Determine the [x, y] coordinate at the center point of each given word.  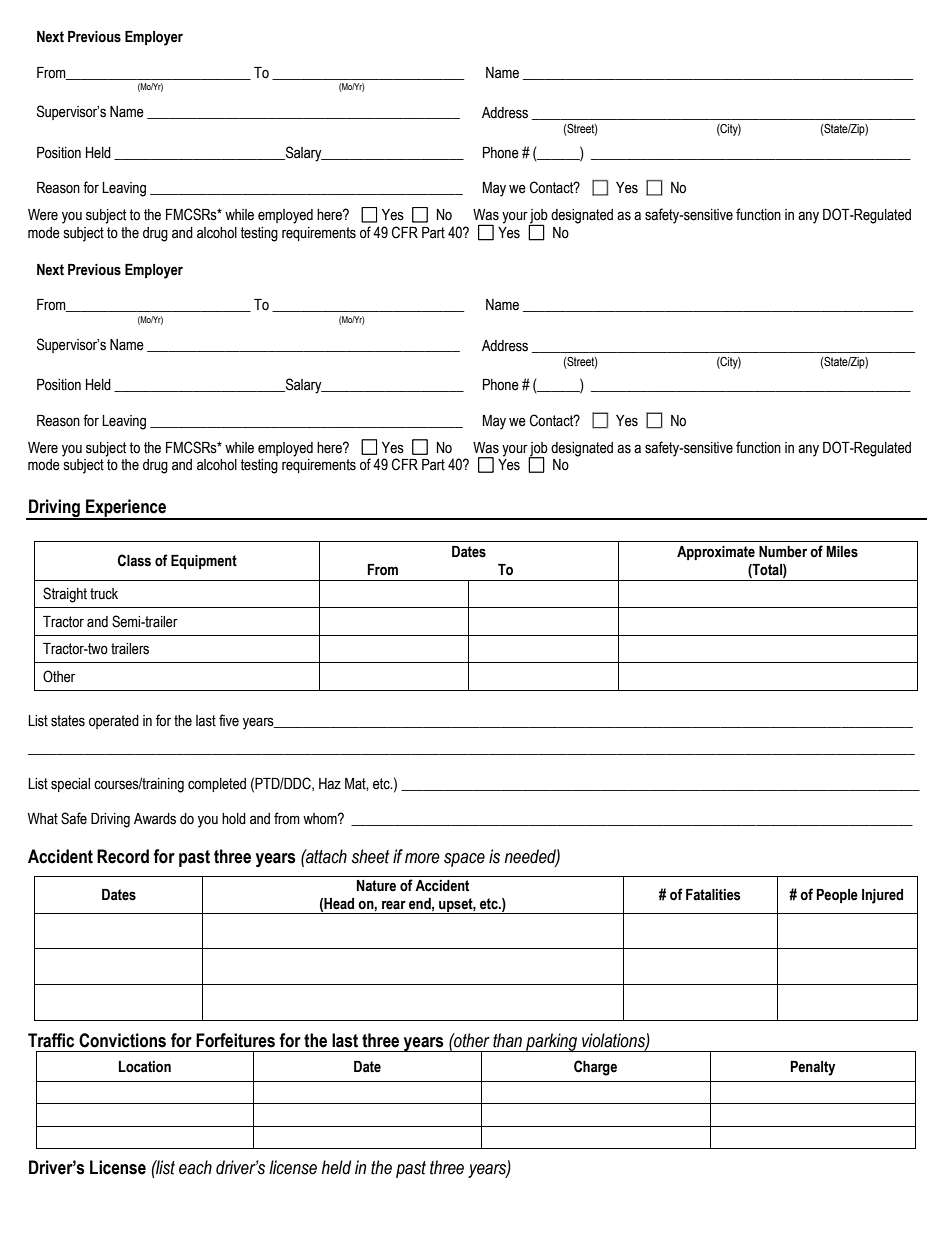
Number [783, 552]
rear [394, 905]
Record [123, 856]
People [837, 896]
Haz [330, 783]
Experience [126, 509]
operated [114, 722]
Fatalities [713, 895]
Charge [595, 1068]
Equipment [204, 562]
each [195, 1167]
